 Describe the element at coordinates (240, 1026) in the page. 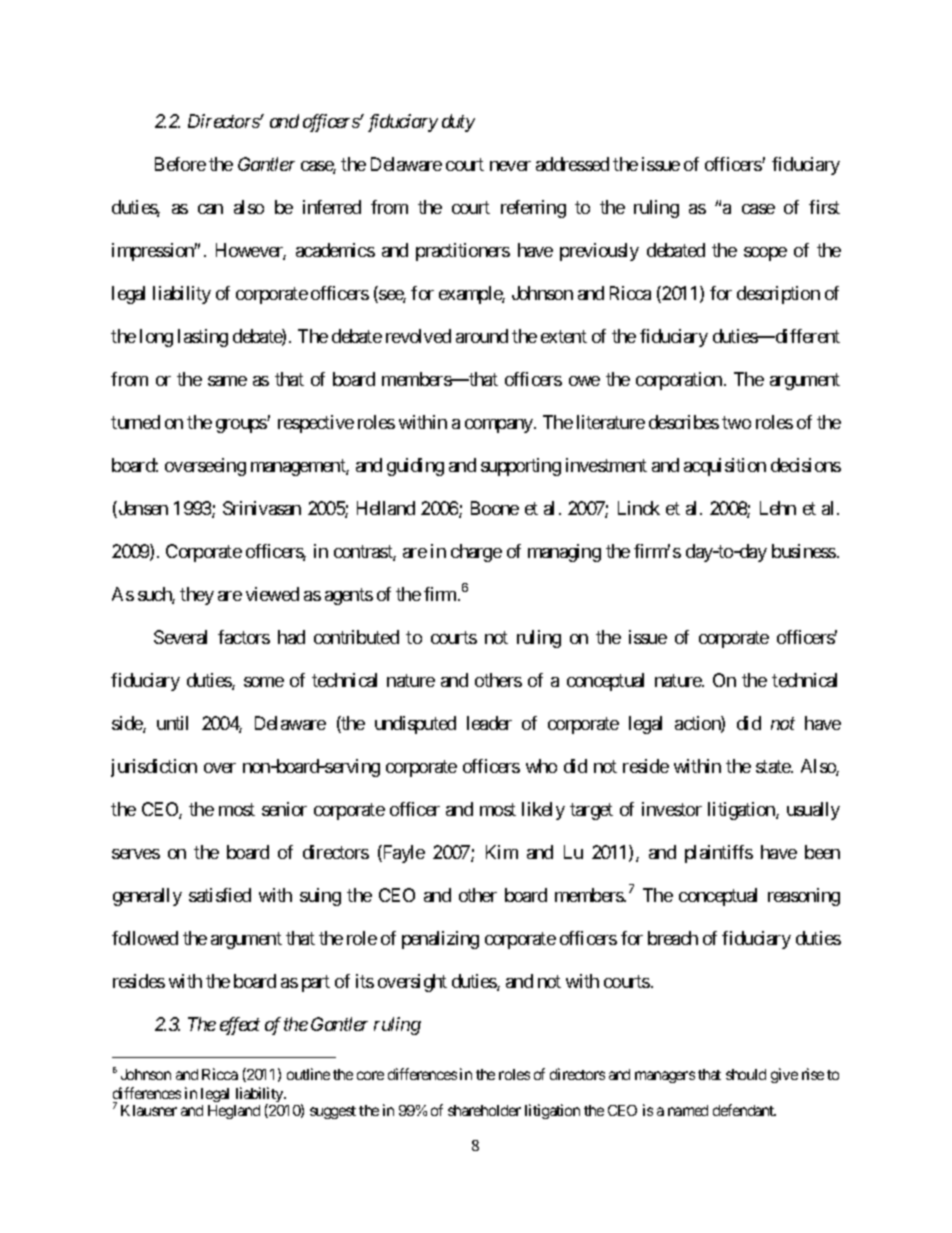

I see `effect` at that location.
